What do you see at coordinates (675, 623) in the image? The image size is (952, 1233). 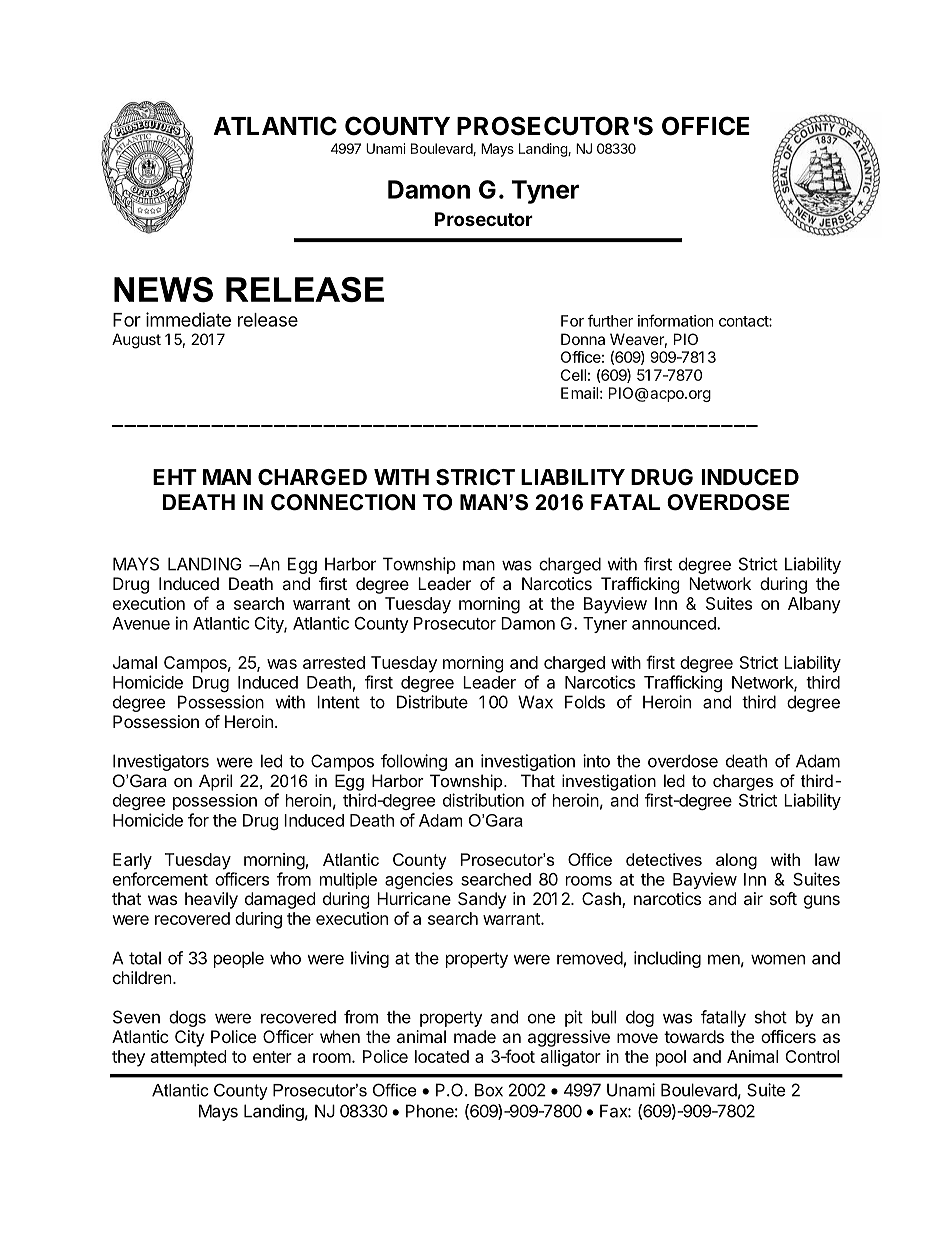 I see `announced` at bounding box center [675, 623].
